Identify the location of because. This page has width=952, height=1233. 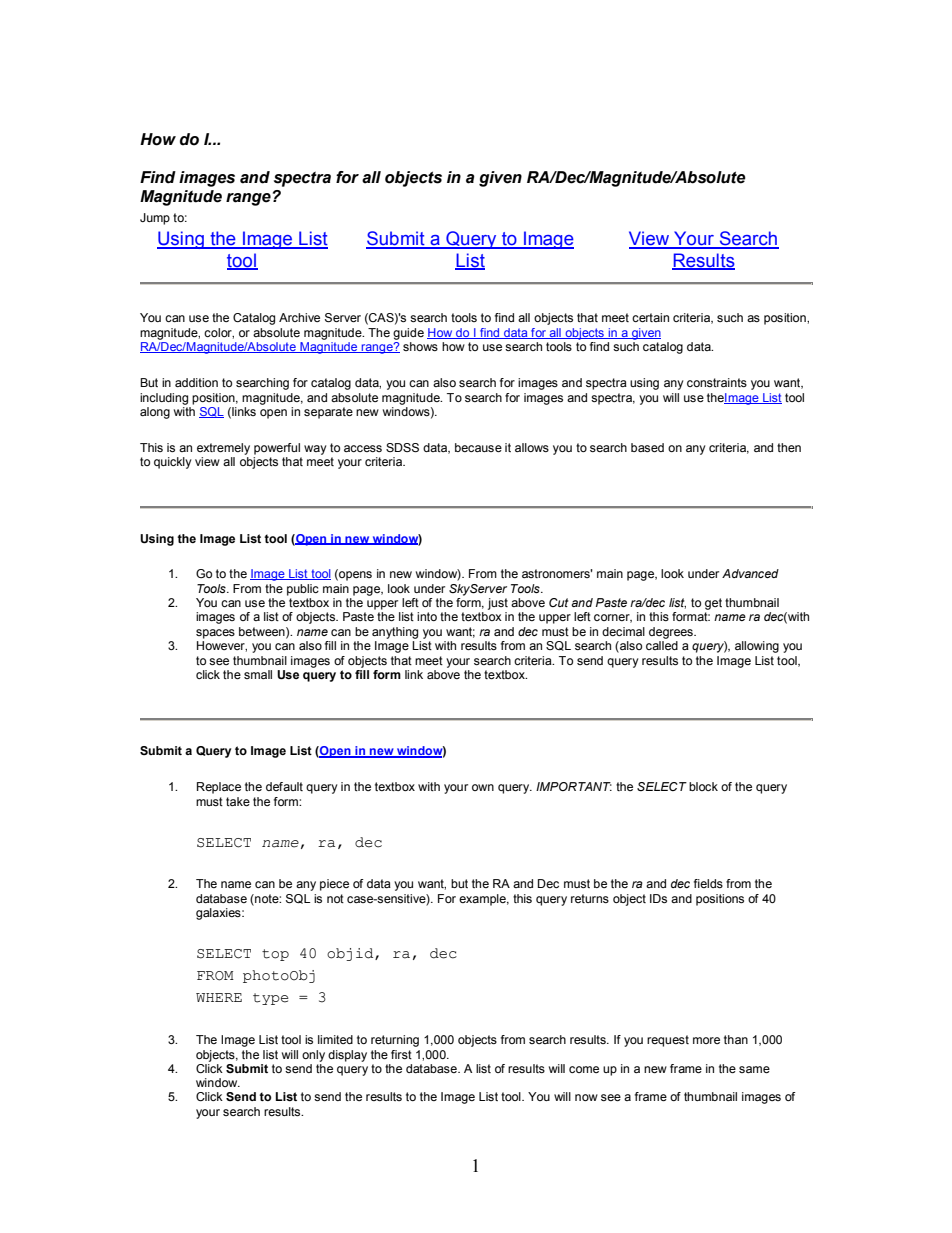
(478, 447).
